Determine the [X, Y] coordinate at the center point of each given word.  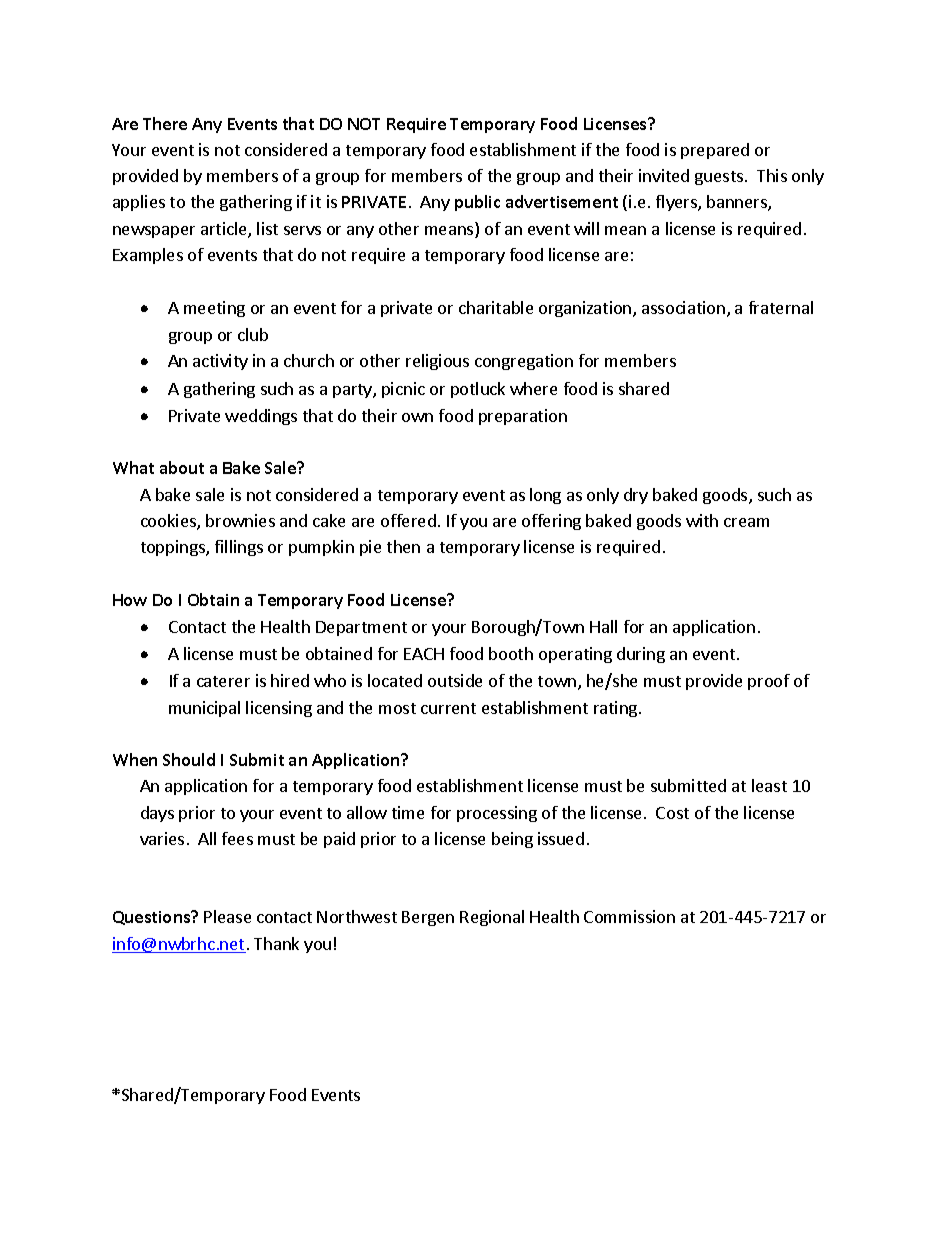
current [448, 708]
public [477, 203]
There [165, 123]
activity [220, 362]
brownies [240, 520]
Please [227, 916]
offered [408, 520]
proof [769, 682]
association [683, 307]
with [702, 520]
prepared [715, 151]
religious [437, 362]
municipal [204, 709]
